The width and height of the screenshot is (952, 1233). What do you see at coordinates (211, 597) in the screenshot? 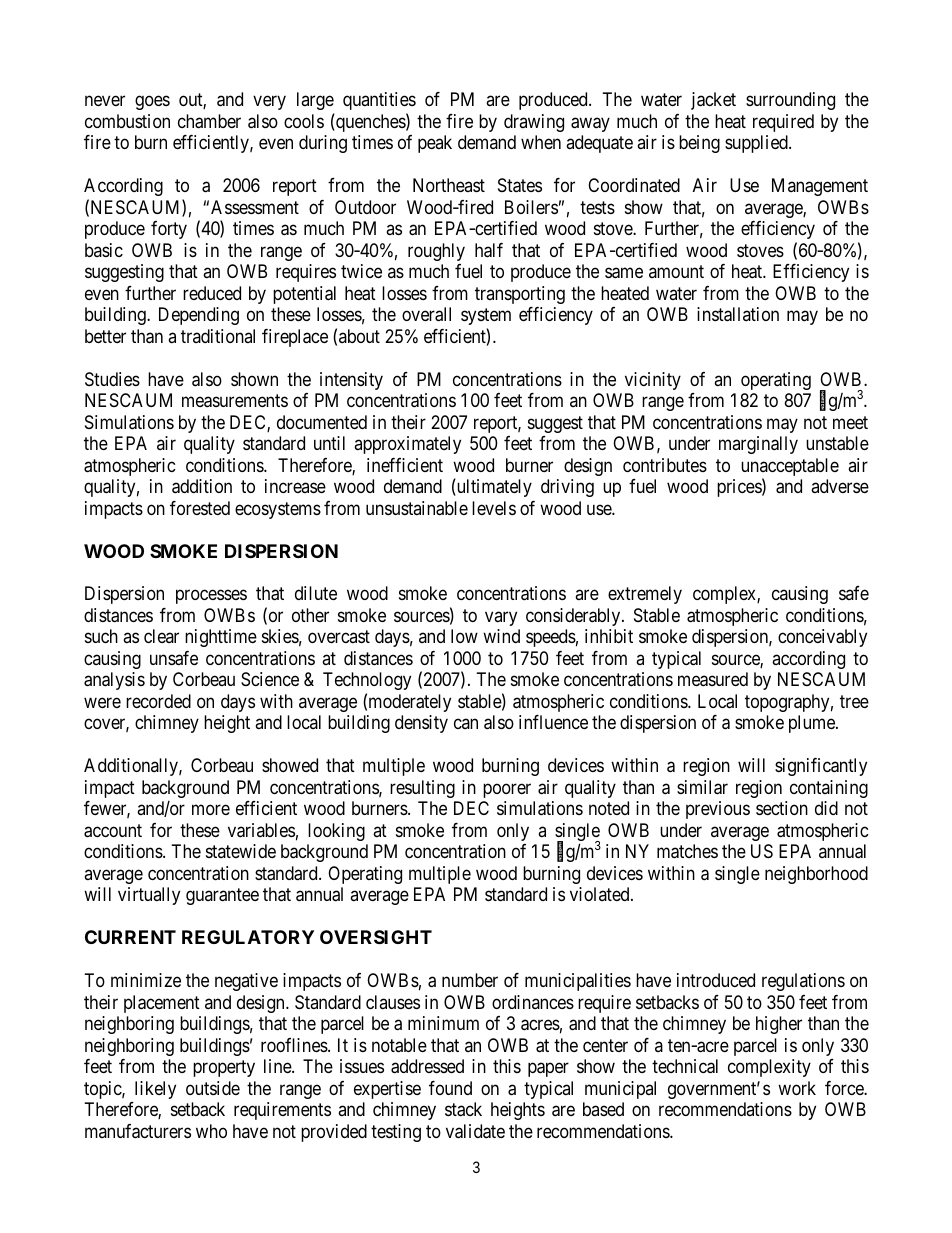
I see `processes` at bounding box center [211, 597].
